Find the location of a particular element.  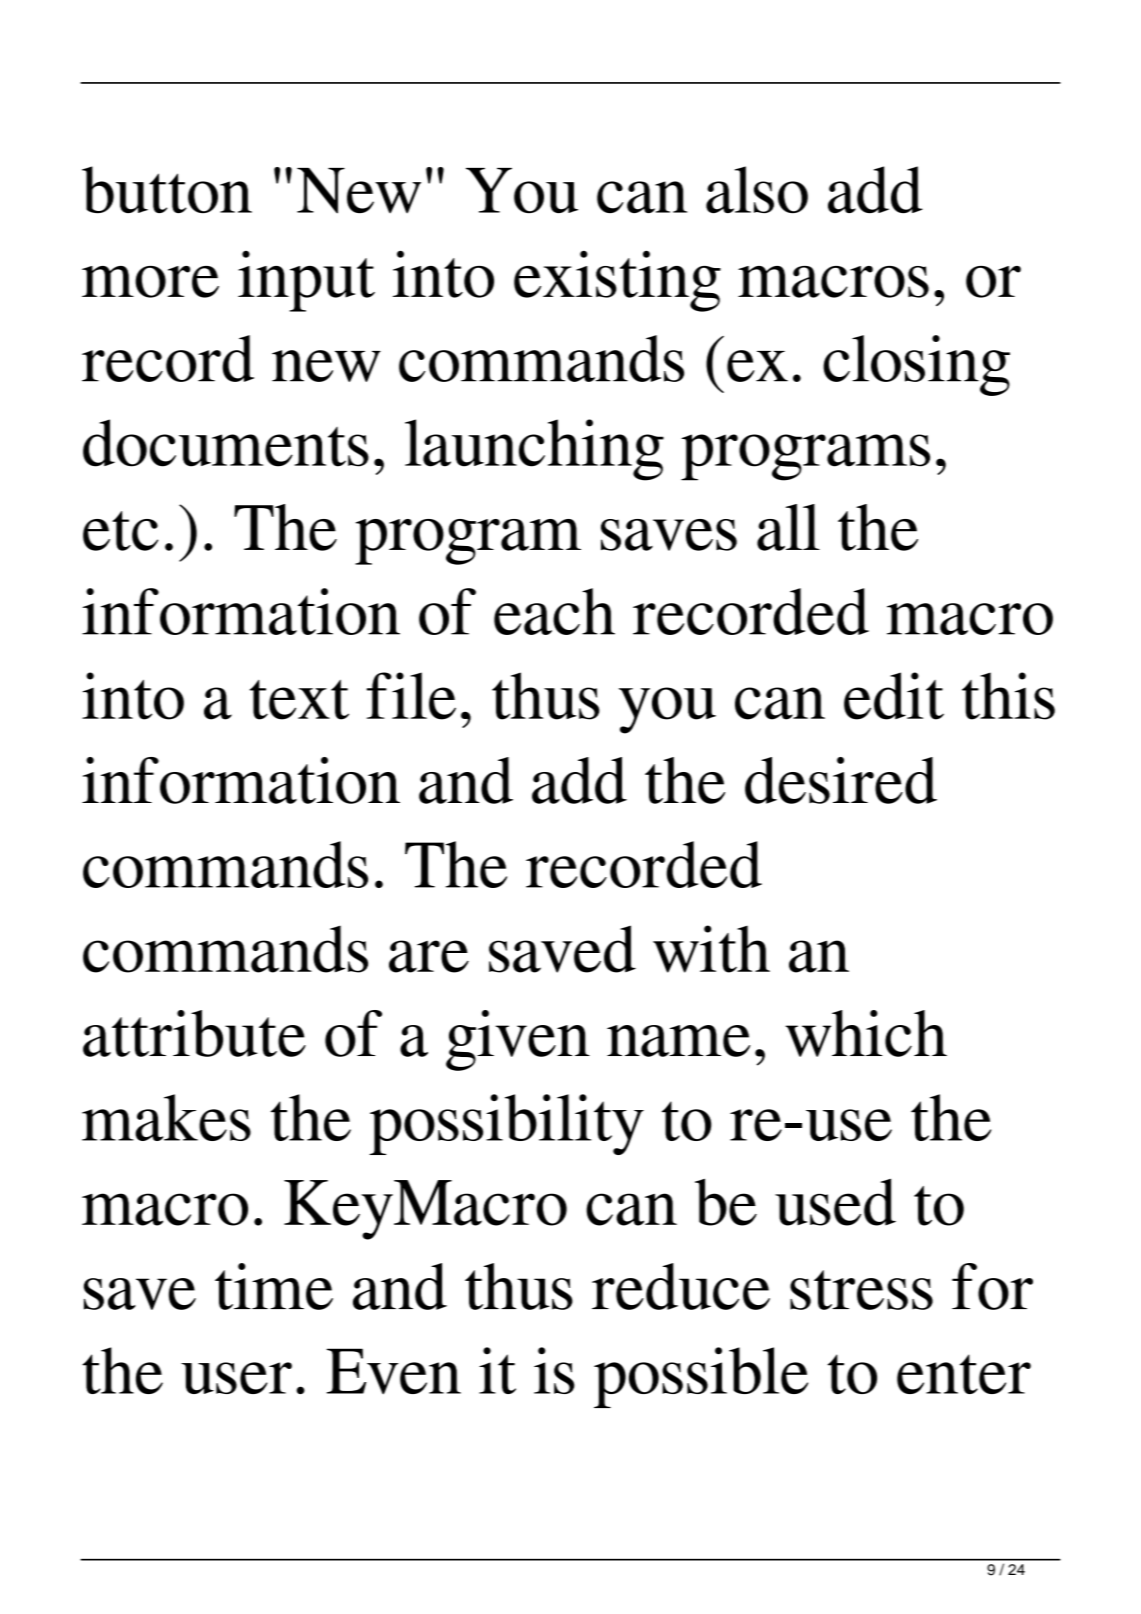

file is located at coordinates (411, 696).
